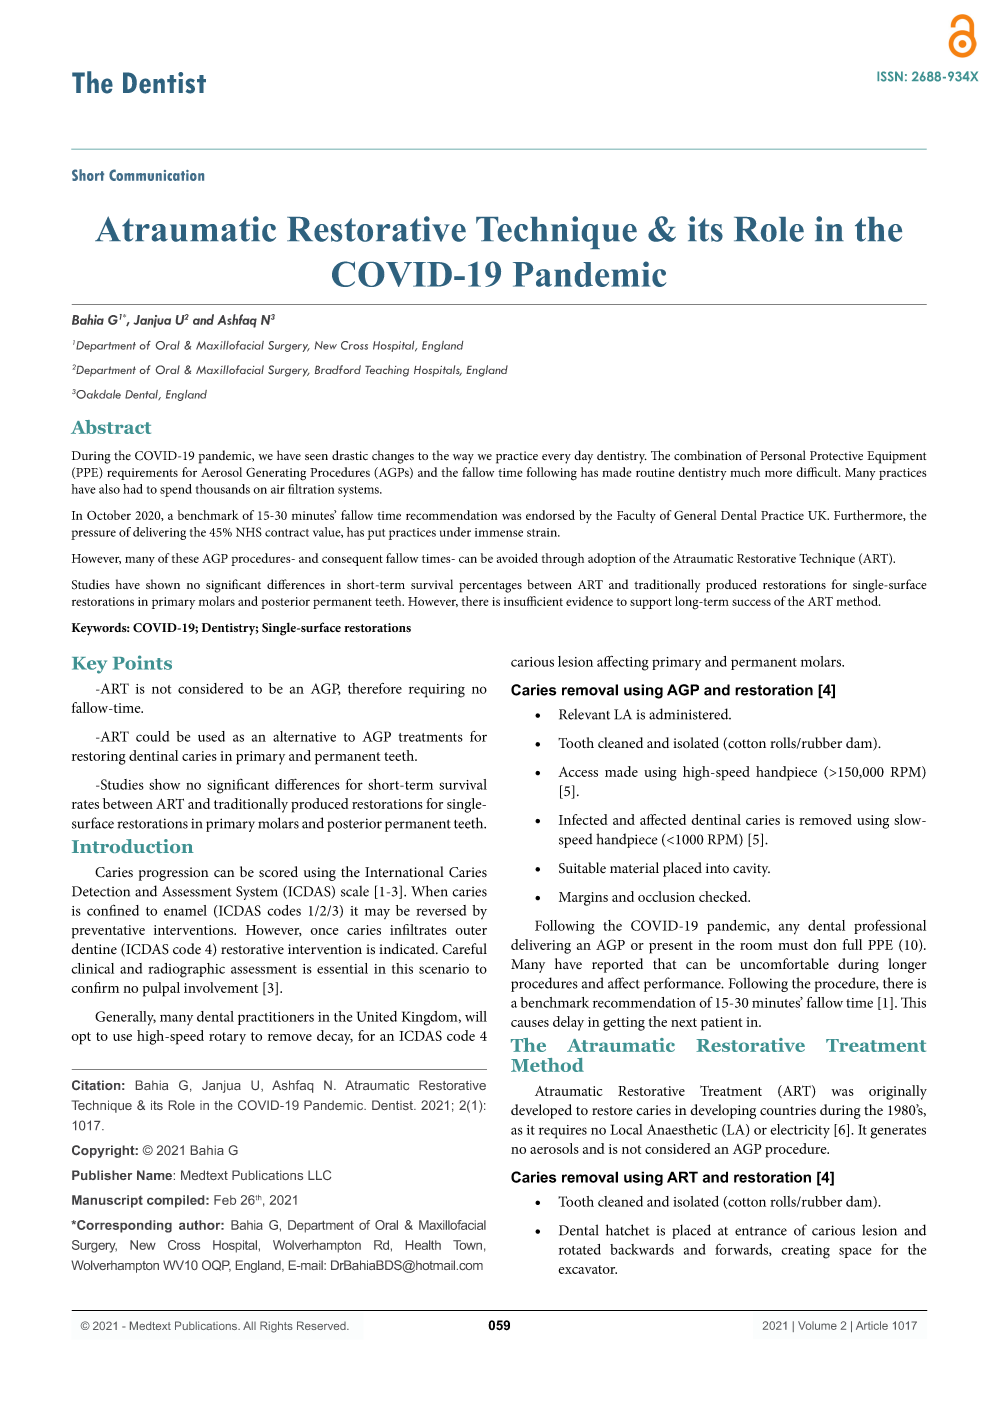  I want to click on used, so click(211, 736).
